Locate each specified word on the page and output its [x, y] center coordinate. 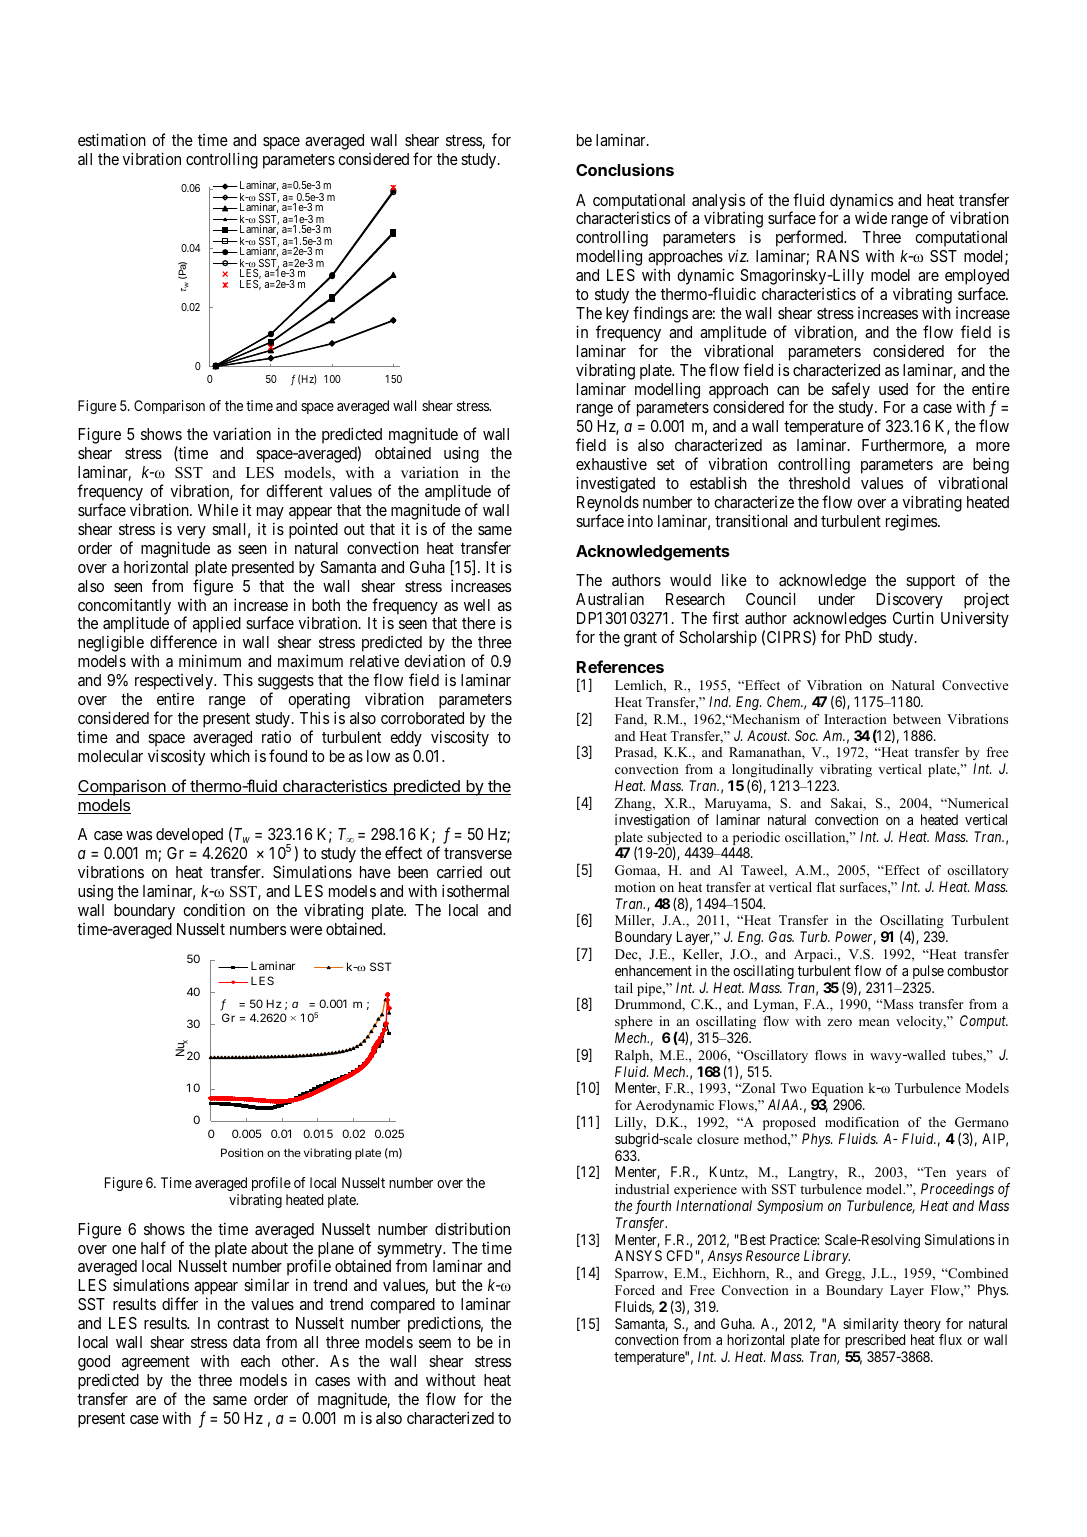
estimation [112, 139]
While [218, 509]
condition [214, 909]
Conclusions [625, 169]
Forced [635, 1290]
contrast [243, 1323]
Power [855, 938]
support [930, 582]
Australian [610, 598]
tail [624, 988]
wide [871, 218]
